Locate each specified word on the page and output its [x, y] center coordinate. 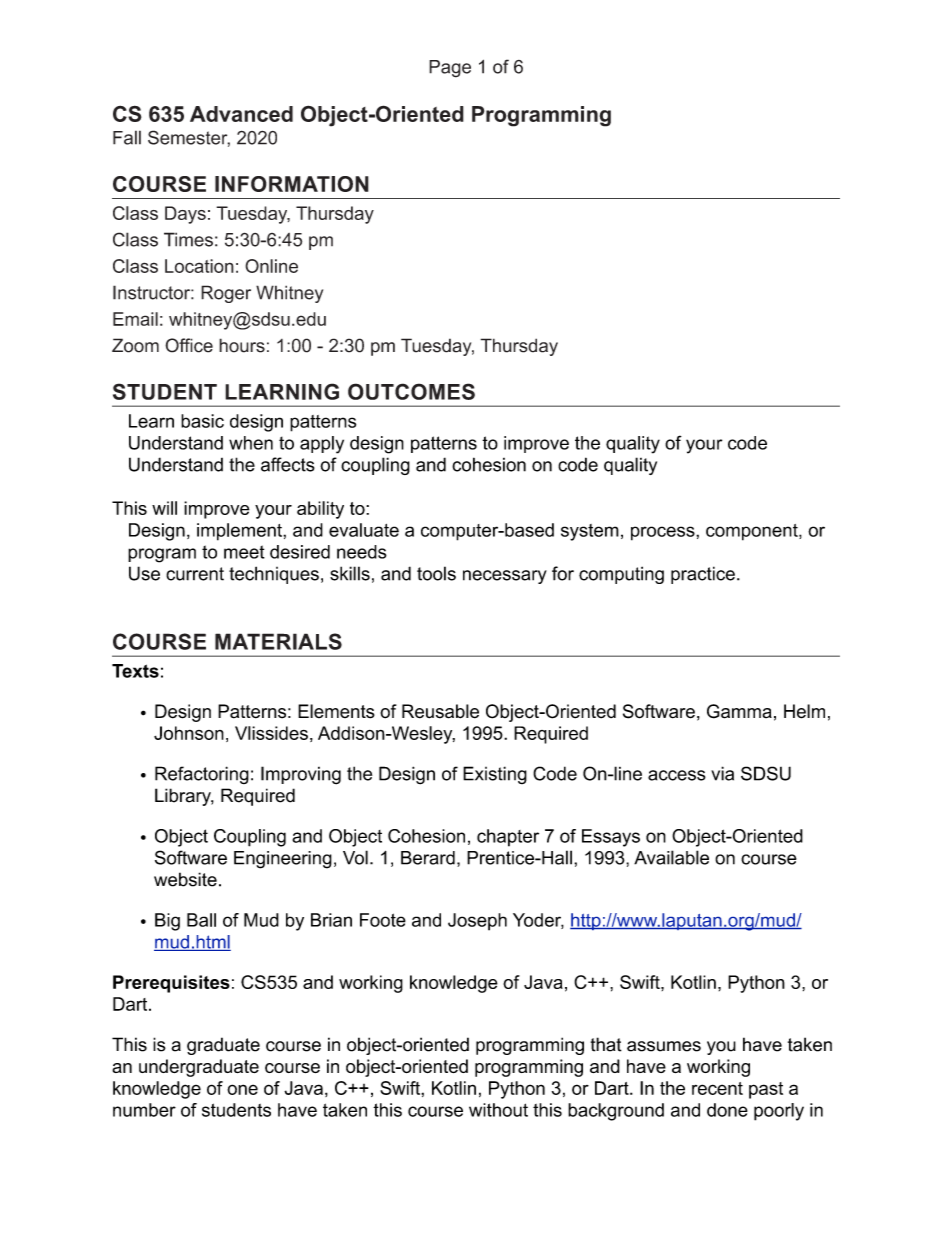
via [722, 773]
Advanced [241, 114]
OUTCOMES [411, 391]
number [144, 1110]
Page [450, 69]
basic [202, 421]
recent [717, 1088]
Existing [495, 775]
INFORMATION [292, 184]
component [753, 532]
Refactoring [202, 775]
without [498, 1110]
